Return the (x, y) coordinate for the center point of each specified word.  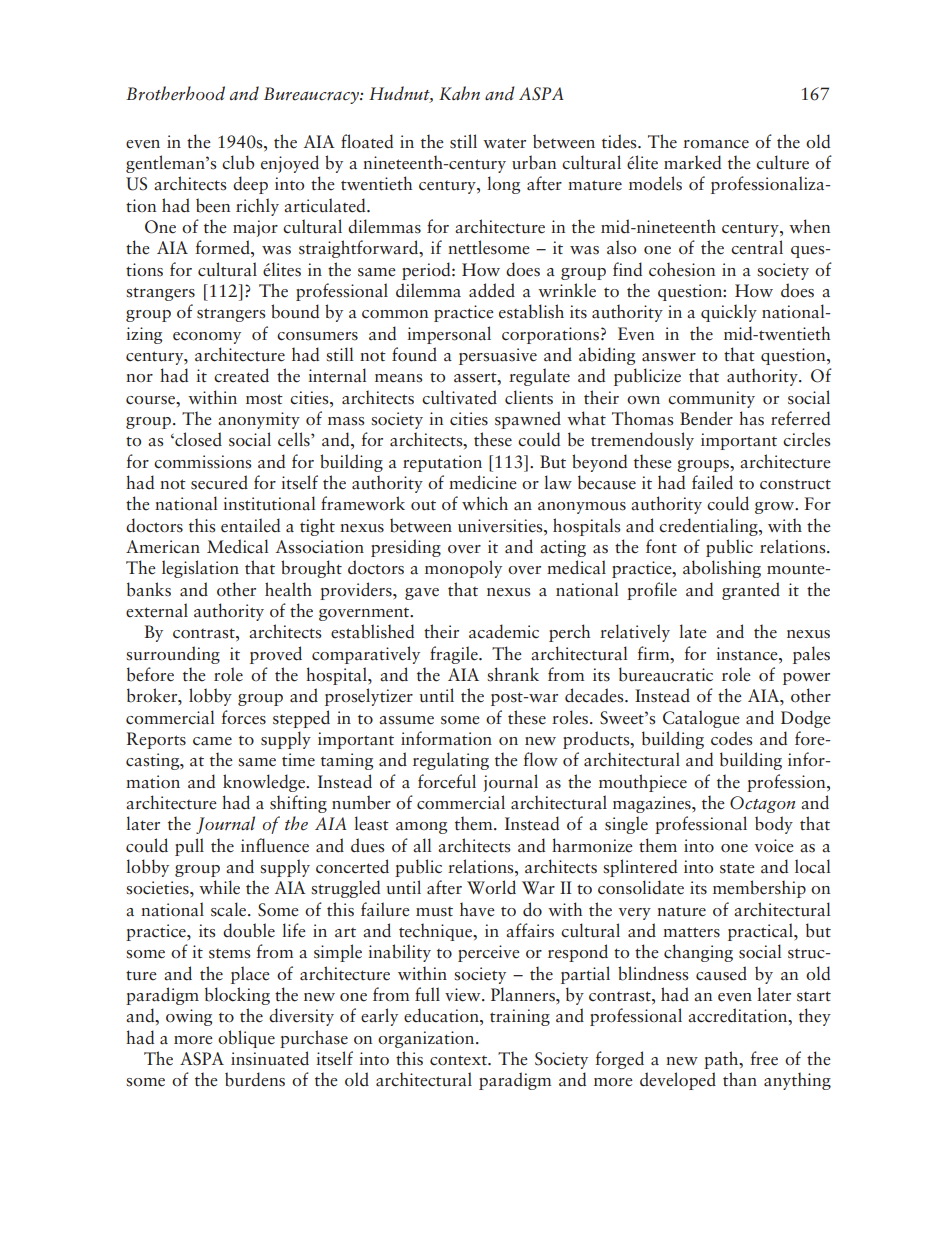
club (238, 162)
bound (295, 311)
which (485, 503)
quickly (729, 313)
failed (712, 482)
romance (716, 144)
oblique (246, 1039)
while (219, 887)
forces (243, 717)
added (492, 290)
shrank (513, 674)
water (504, 143)
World (491, 887)
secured (219, 482)
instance (748, 654)
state (737, 868)
